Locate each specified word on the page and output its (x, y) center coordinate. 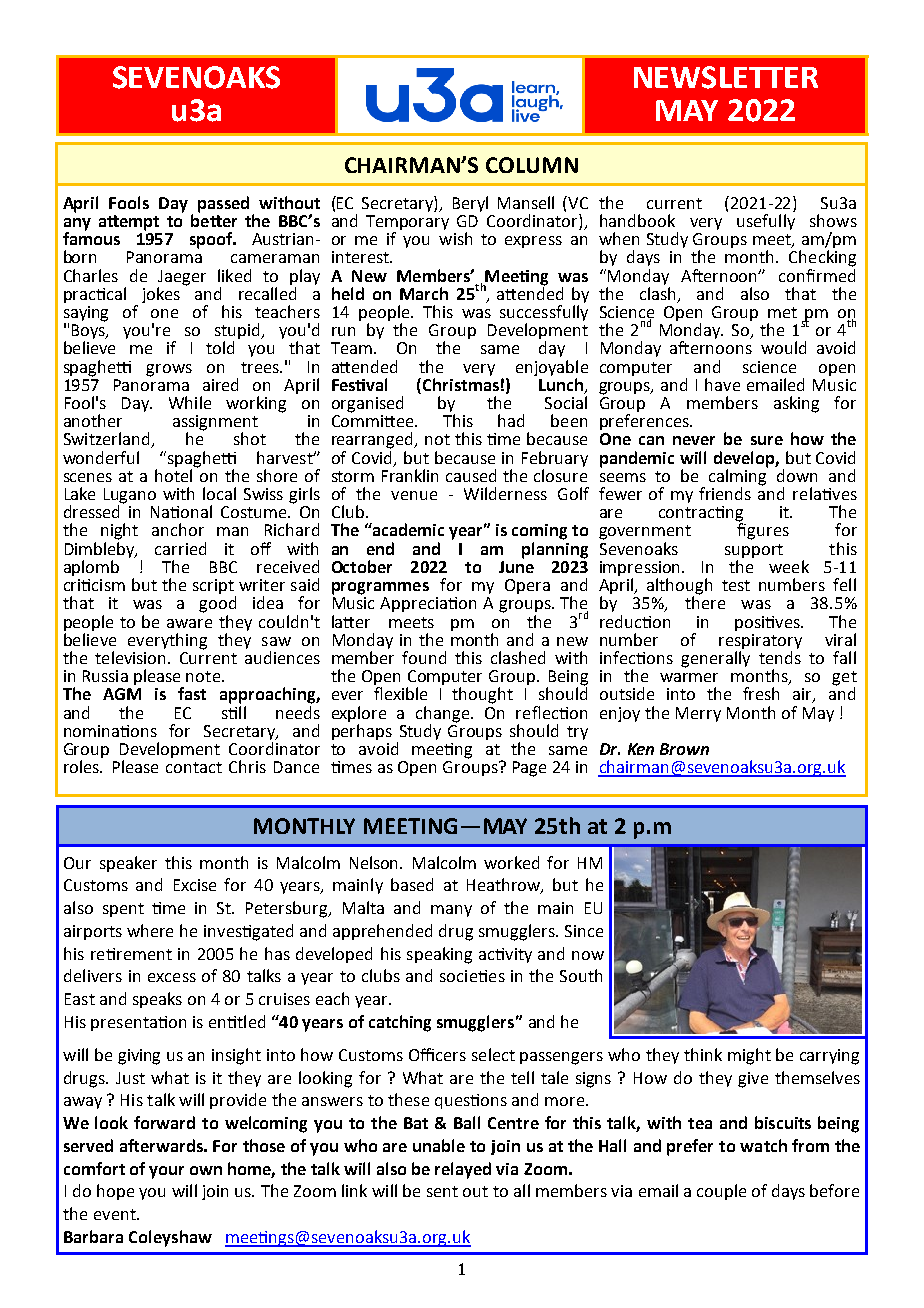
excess (172, 977)
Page (529, 769)
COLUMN (532, 165)
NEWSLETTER (726, 77)
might (749, 1056)
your (166, 1172)
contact (194, 767)
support (754, 552)
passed (223, 204)
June (516, 567)
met (782, 312)
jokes (161, 295)
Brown (684, 749)
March (424, 293)
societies (472, 976)
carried (180, 548)
